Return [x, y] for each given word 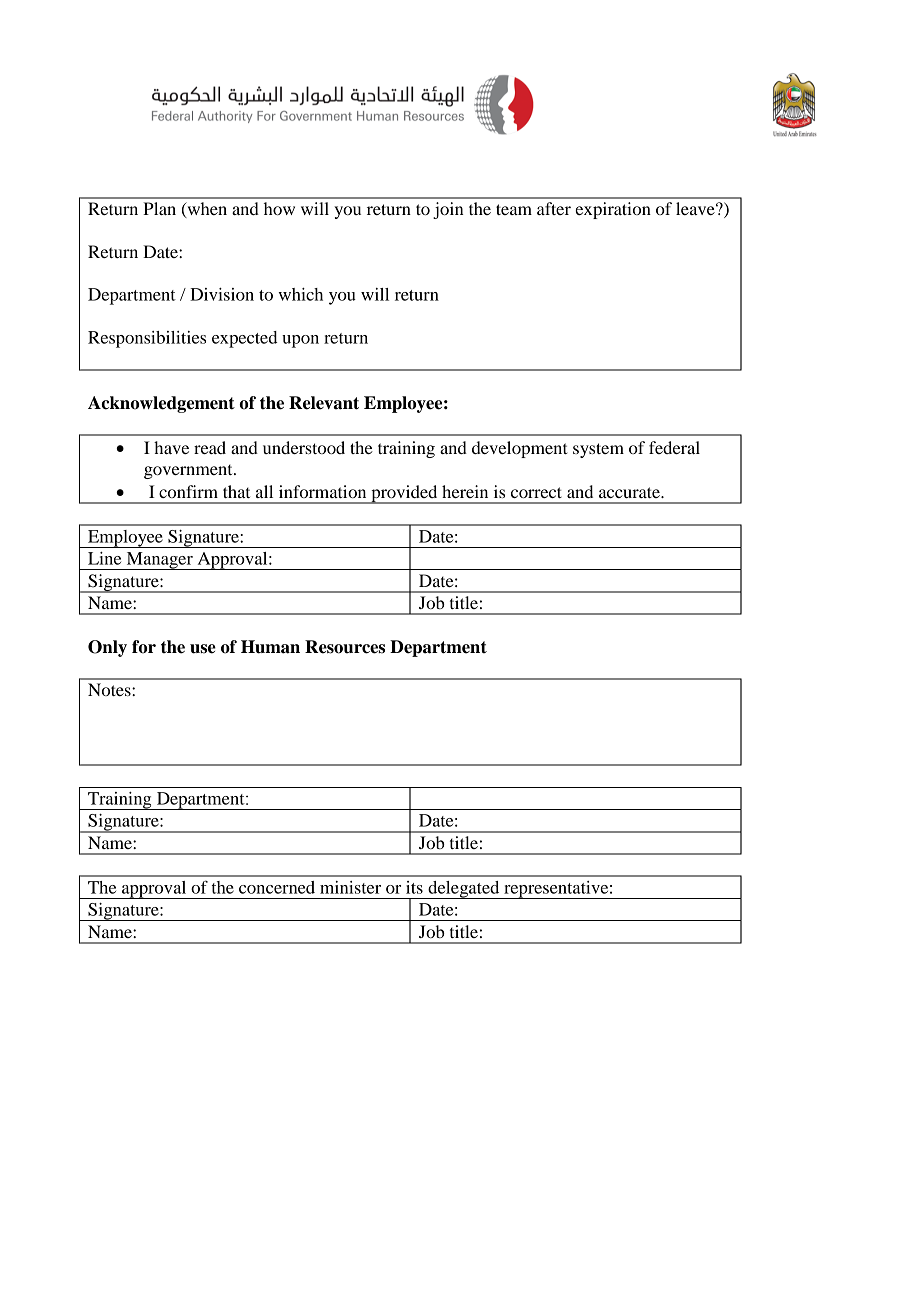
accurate [630, 492]
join [448, 210]
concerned [277, 887]
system [598, 450]
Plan [159, 208]
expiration [613, 210]
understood [304, 447]
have [171, 447]
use [203, 649]
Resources [345, 647]
